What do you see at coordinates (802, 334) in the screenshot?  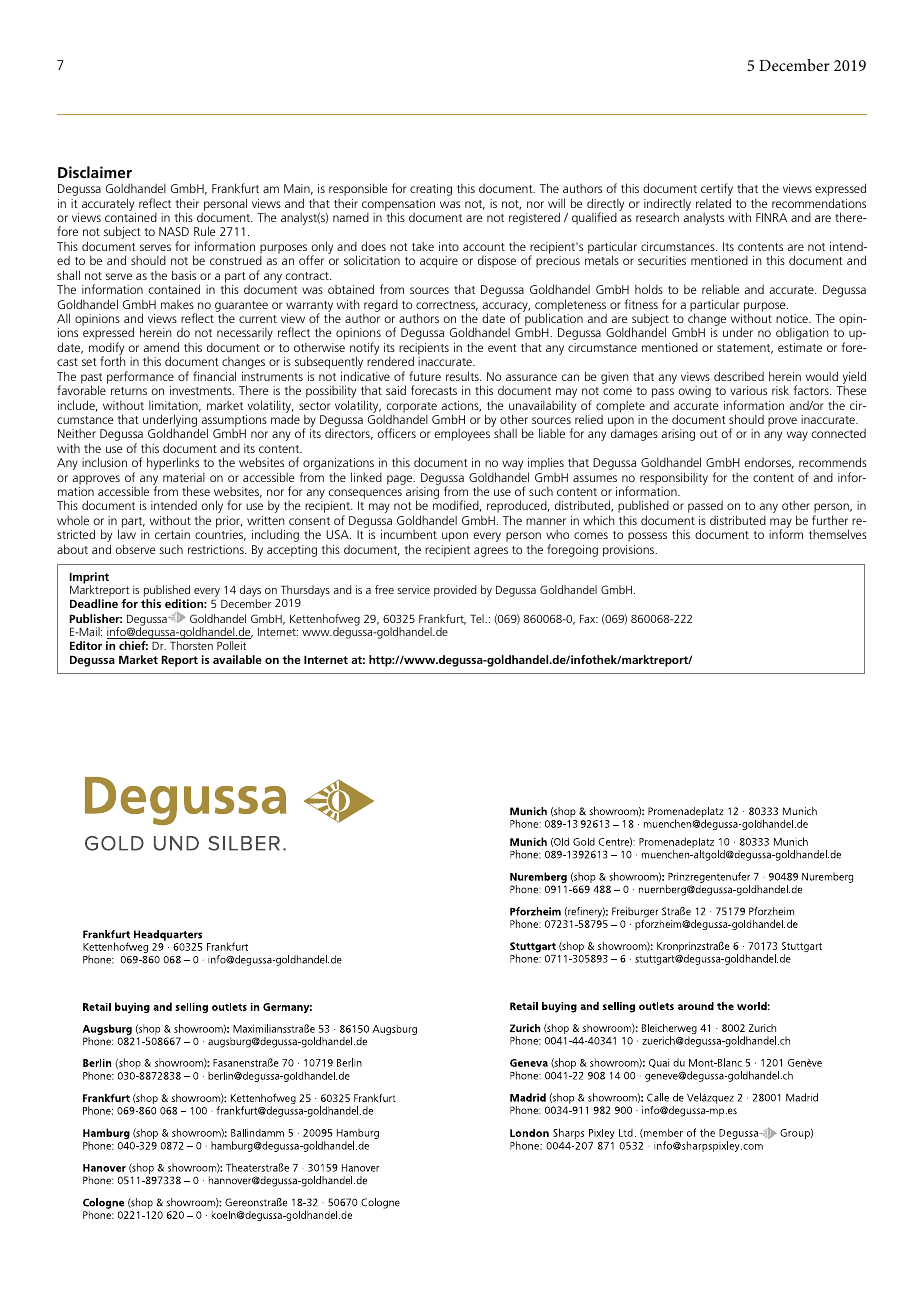 I see `obligation` at bounding box center [802, 334].
